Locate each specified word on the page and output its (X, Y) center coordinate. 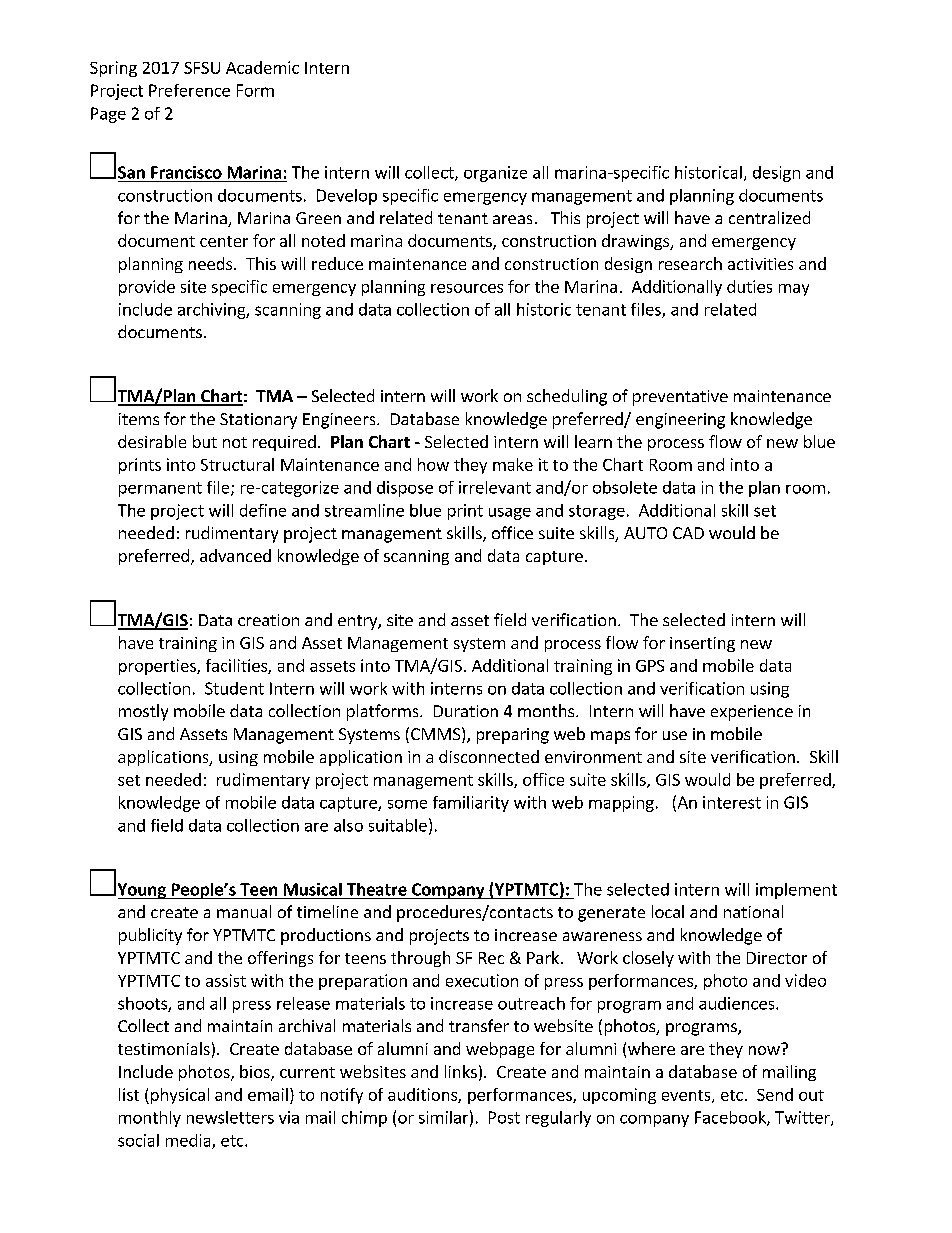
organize (495, 174)
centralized (769, 217)
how (433, 464)
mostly (143, 712)
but (205, 441)
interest (732, 802)
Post (504, 1117)
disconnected (489, 756)
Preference (189, 90)
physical (180, 1096)
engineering (680, 421)
